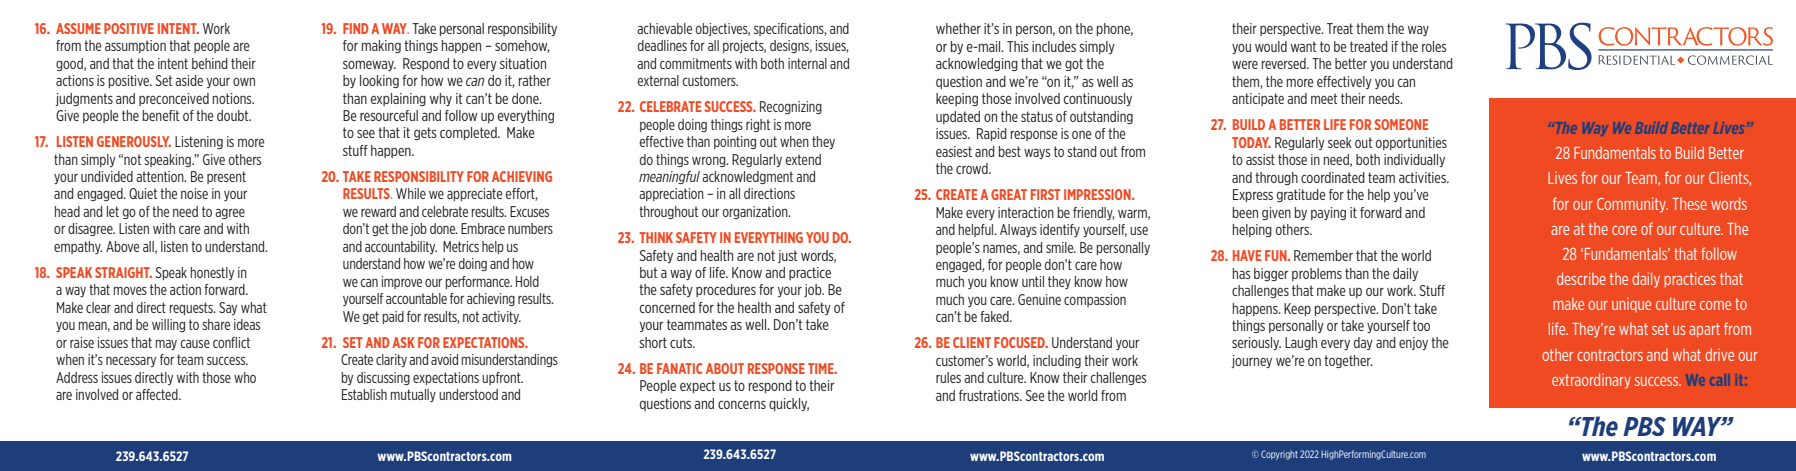  I want to click on roles, so click(1434, 46).
